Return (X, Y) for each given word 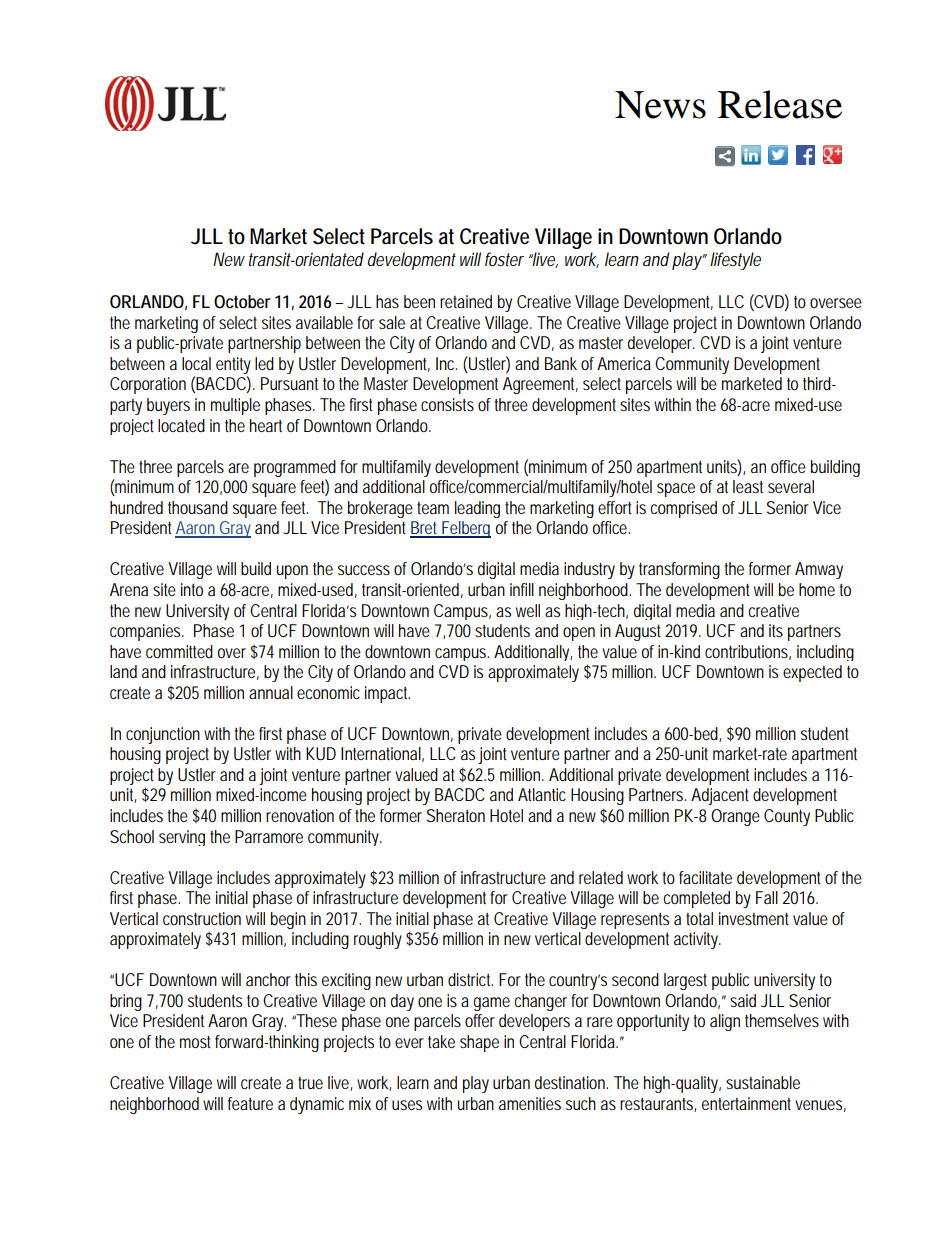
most (195, 1042)
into (192, 589)
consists (447, 404)
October (242, 301)
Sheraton (456, 815)
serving (182, 838)
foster (504, 259)
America (624, 363)
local (196, 363)
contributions (748, 652)
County (787, 817)
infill (522, 589)
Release (780, 104)
